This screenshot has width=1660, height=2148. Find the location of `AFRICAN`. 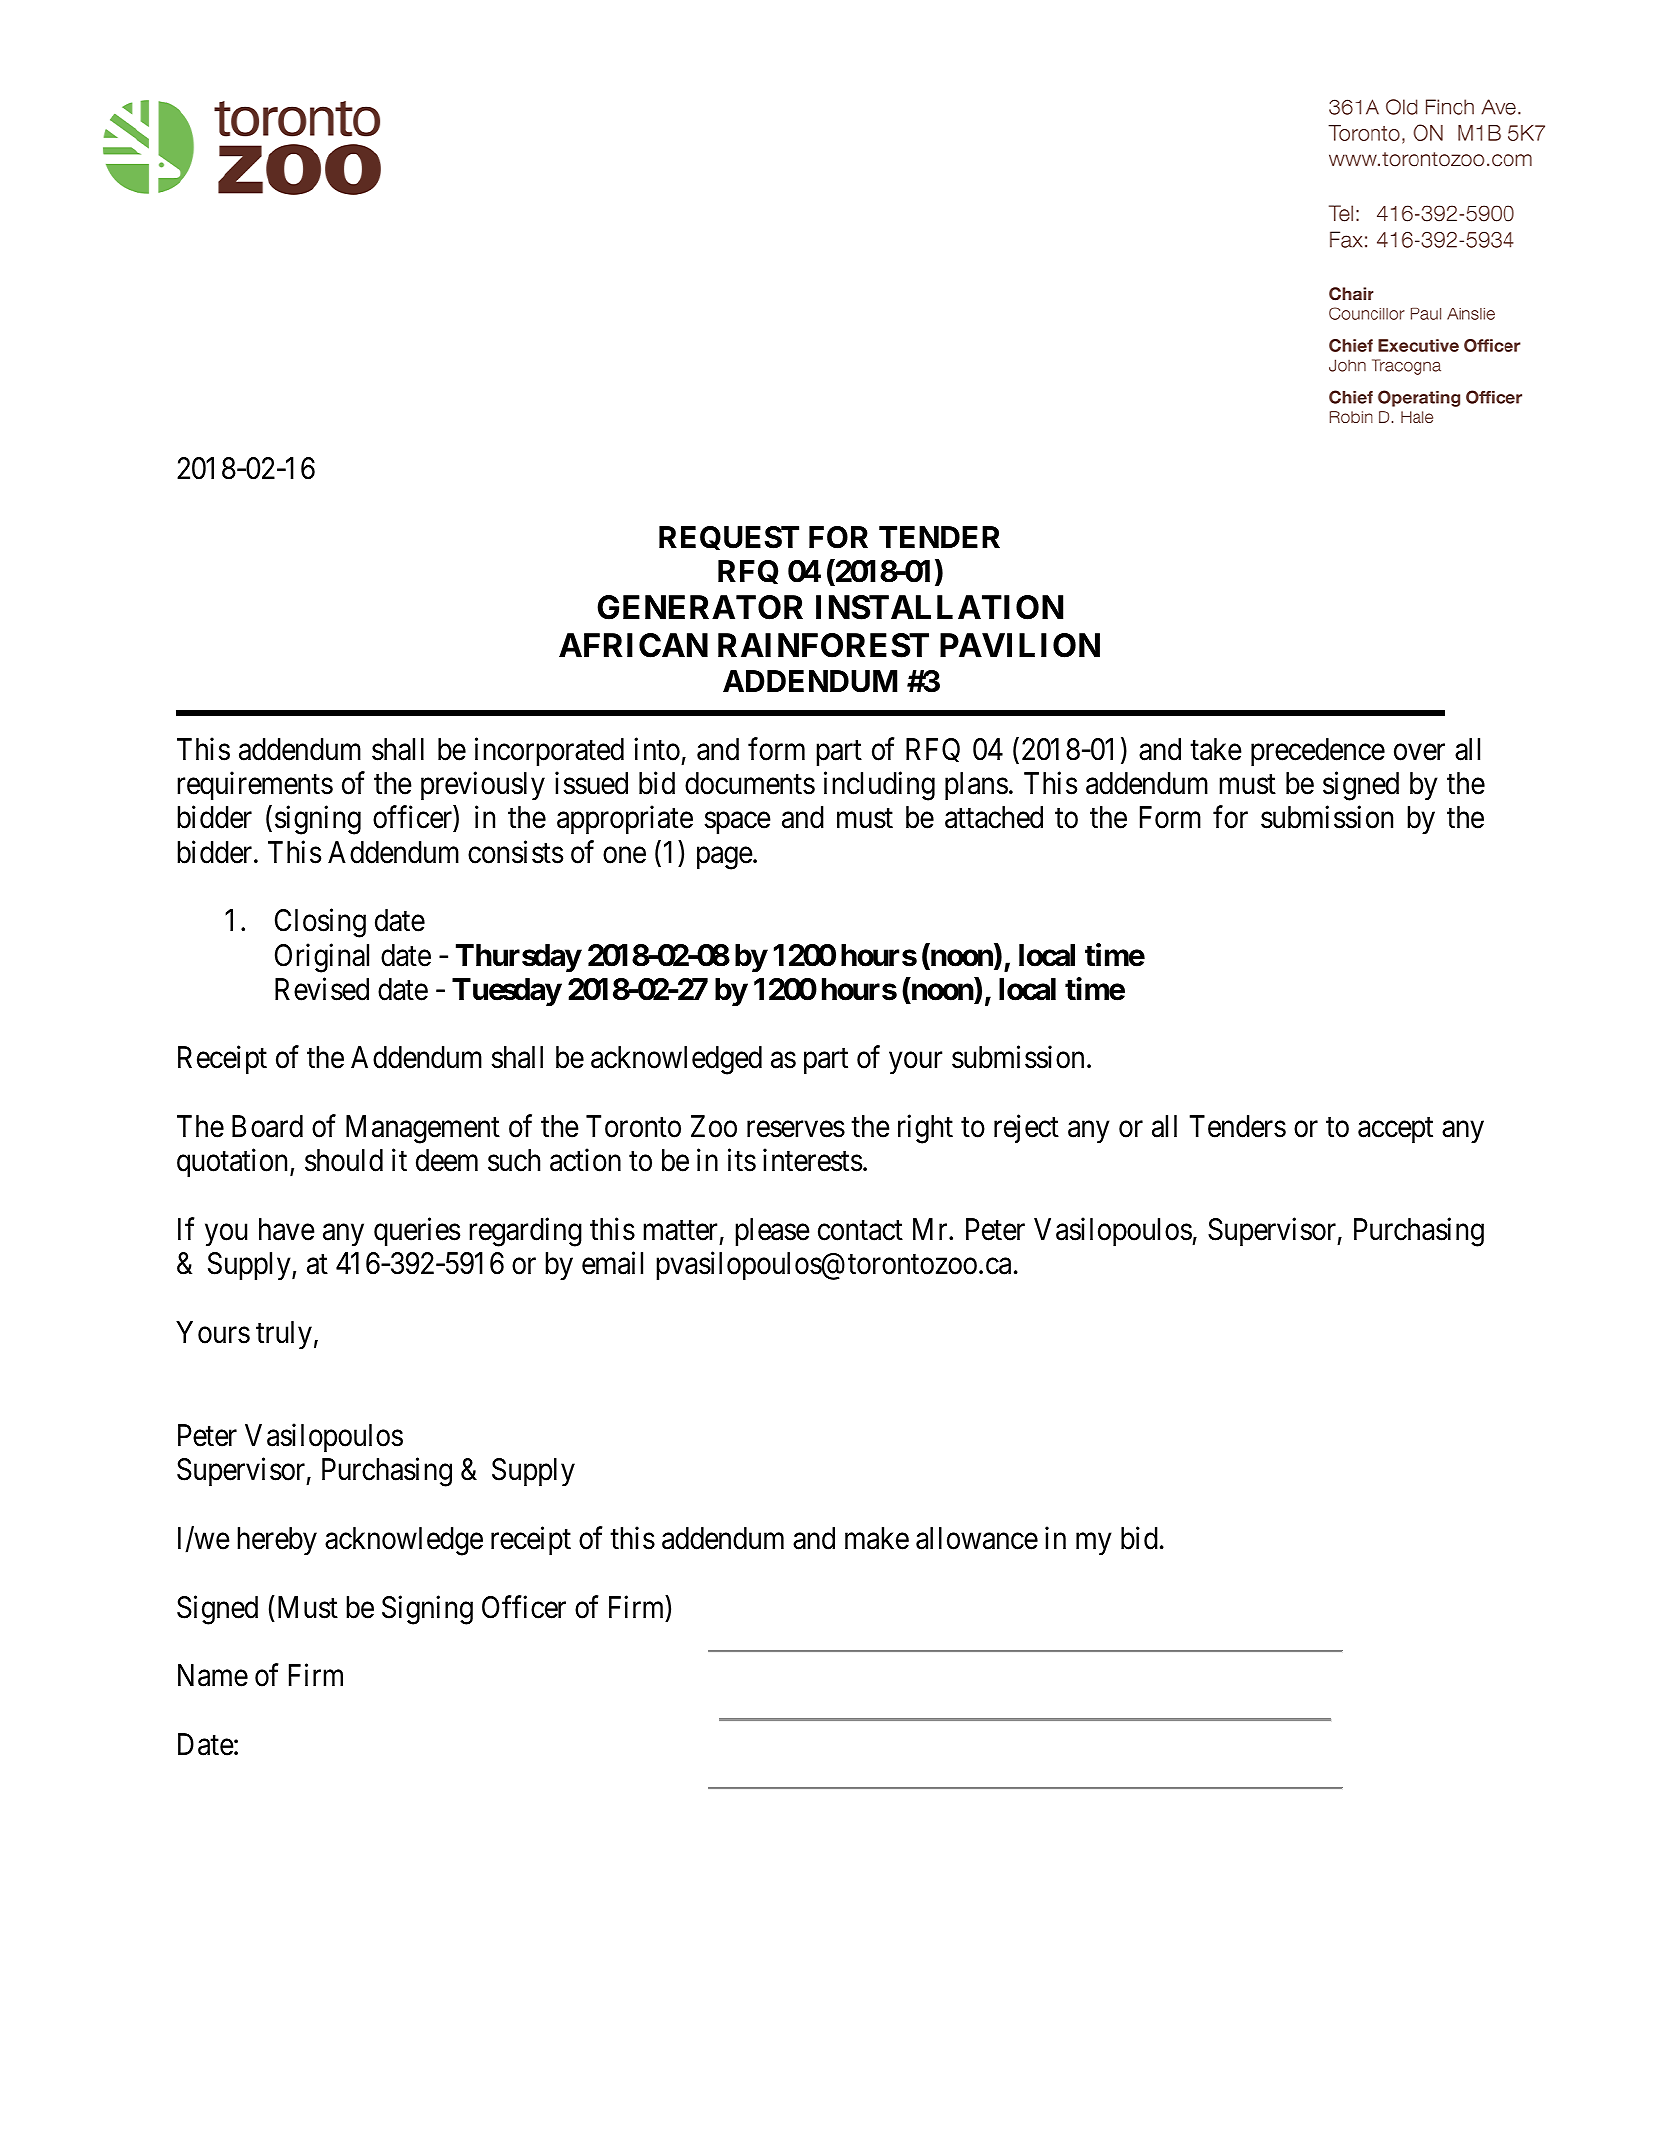

AFRICAN is located at coordinates (633, 645).
